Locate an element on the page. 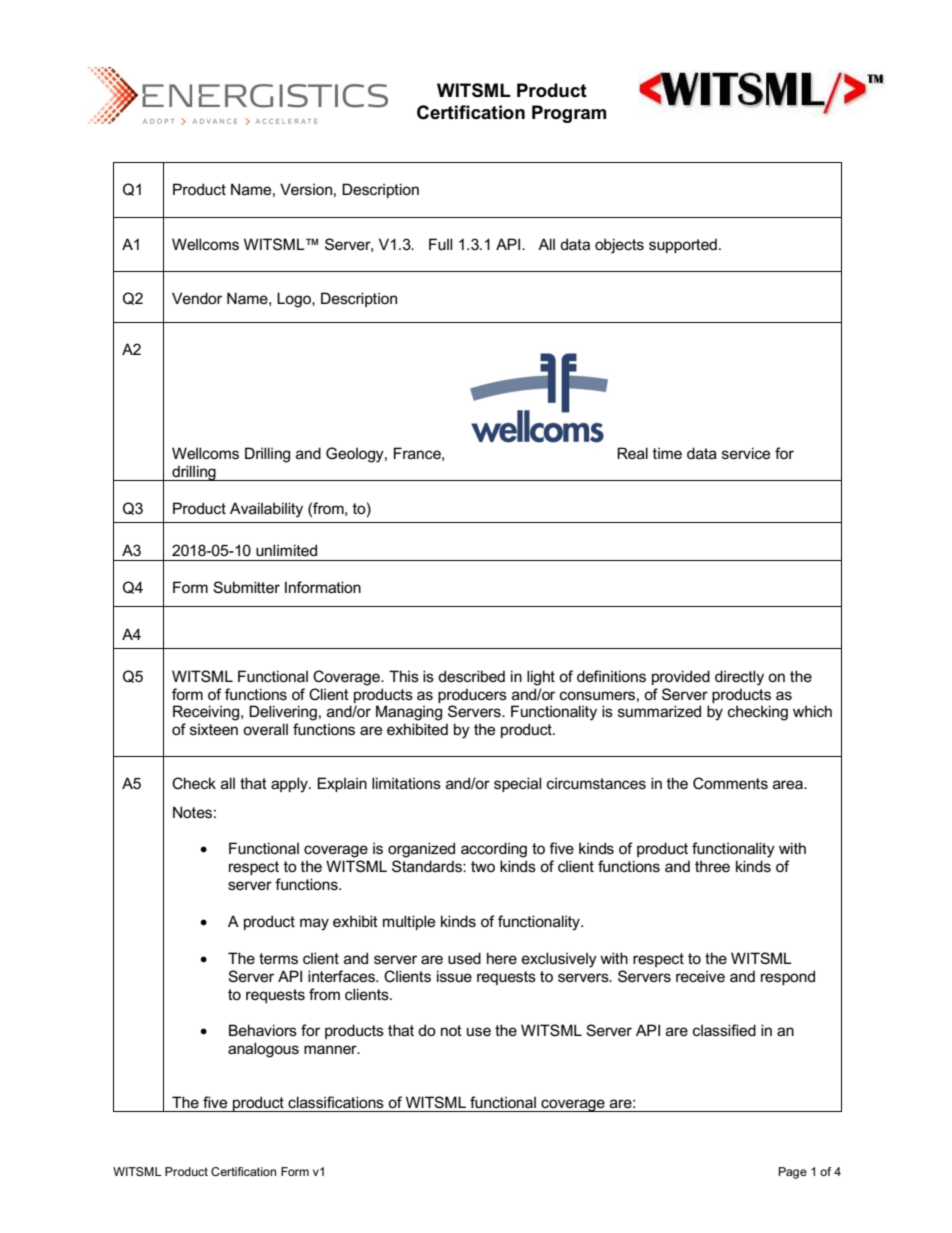 This image has height=1233, width=952. directly is located at coordinates (739, 678).
